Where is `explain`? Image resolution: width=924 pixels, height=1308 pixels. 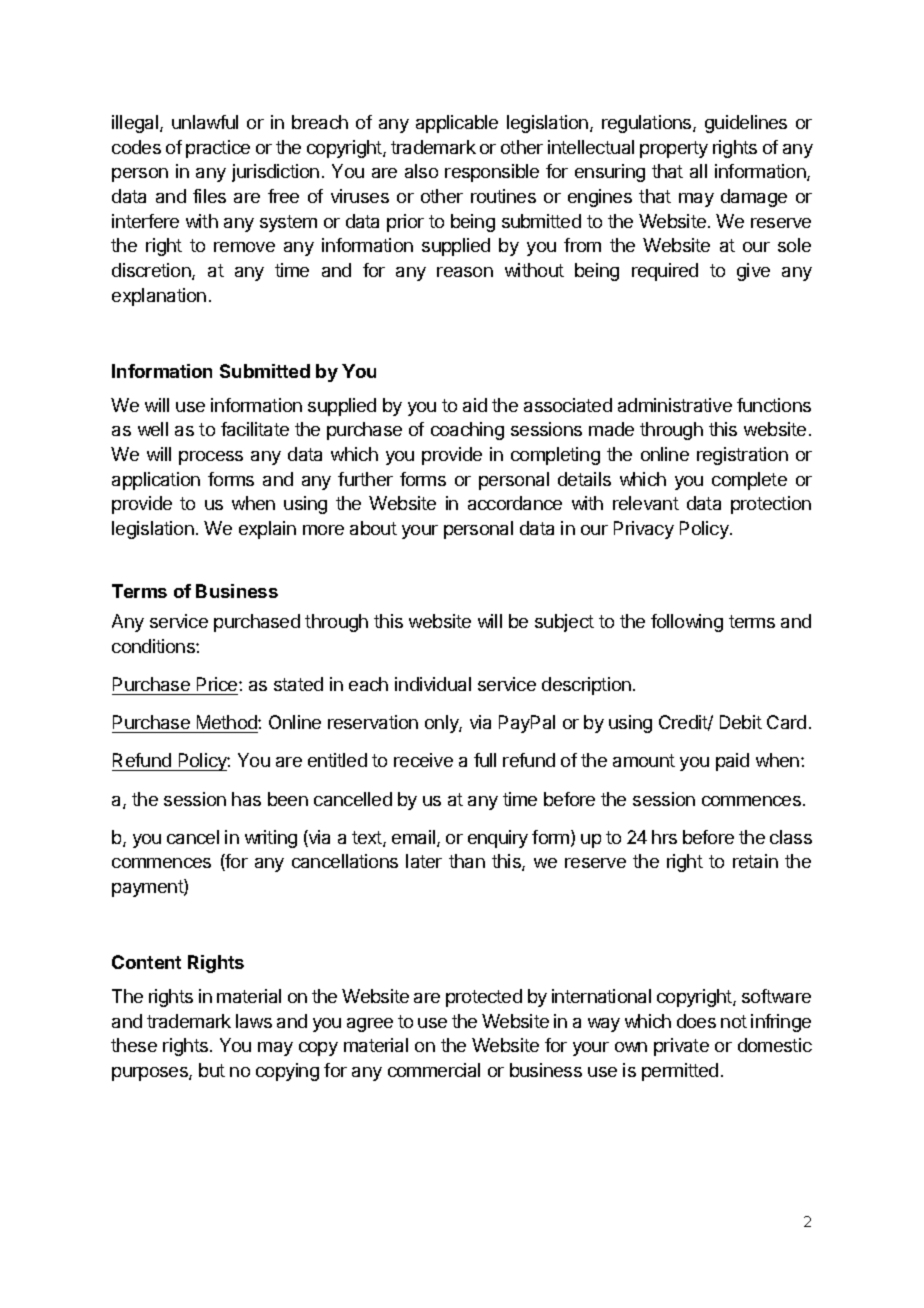 explain is located at coordinates (267, 530).
